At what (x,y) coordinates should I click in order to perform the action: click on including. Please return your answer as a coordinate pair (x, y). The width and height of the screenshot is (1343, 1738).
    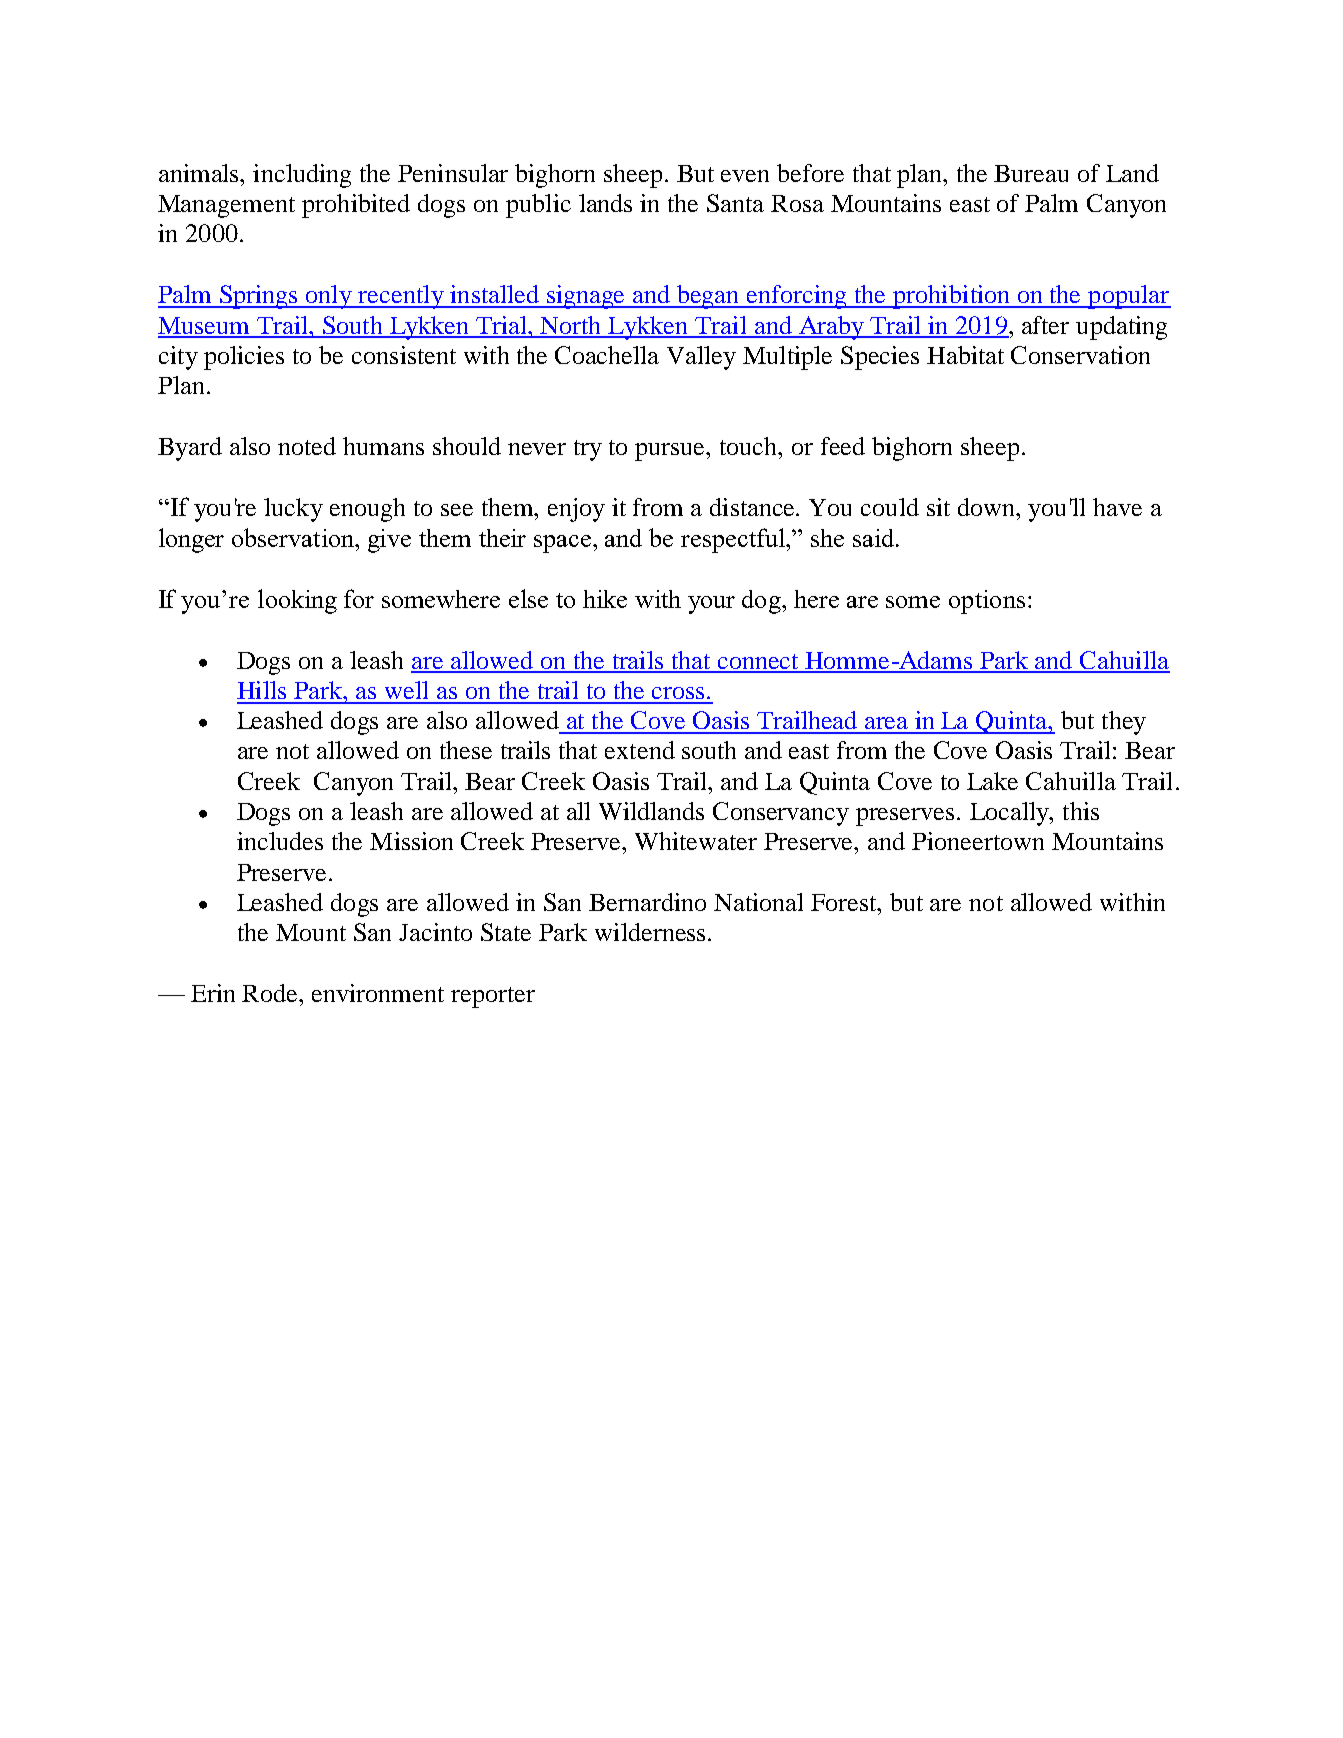
    Looking at the image, I should click on (302, 176).
